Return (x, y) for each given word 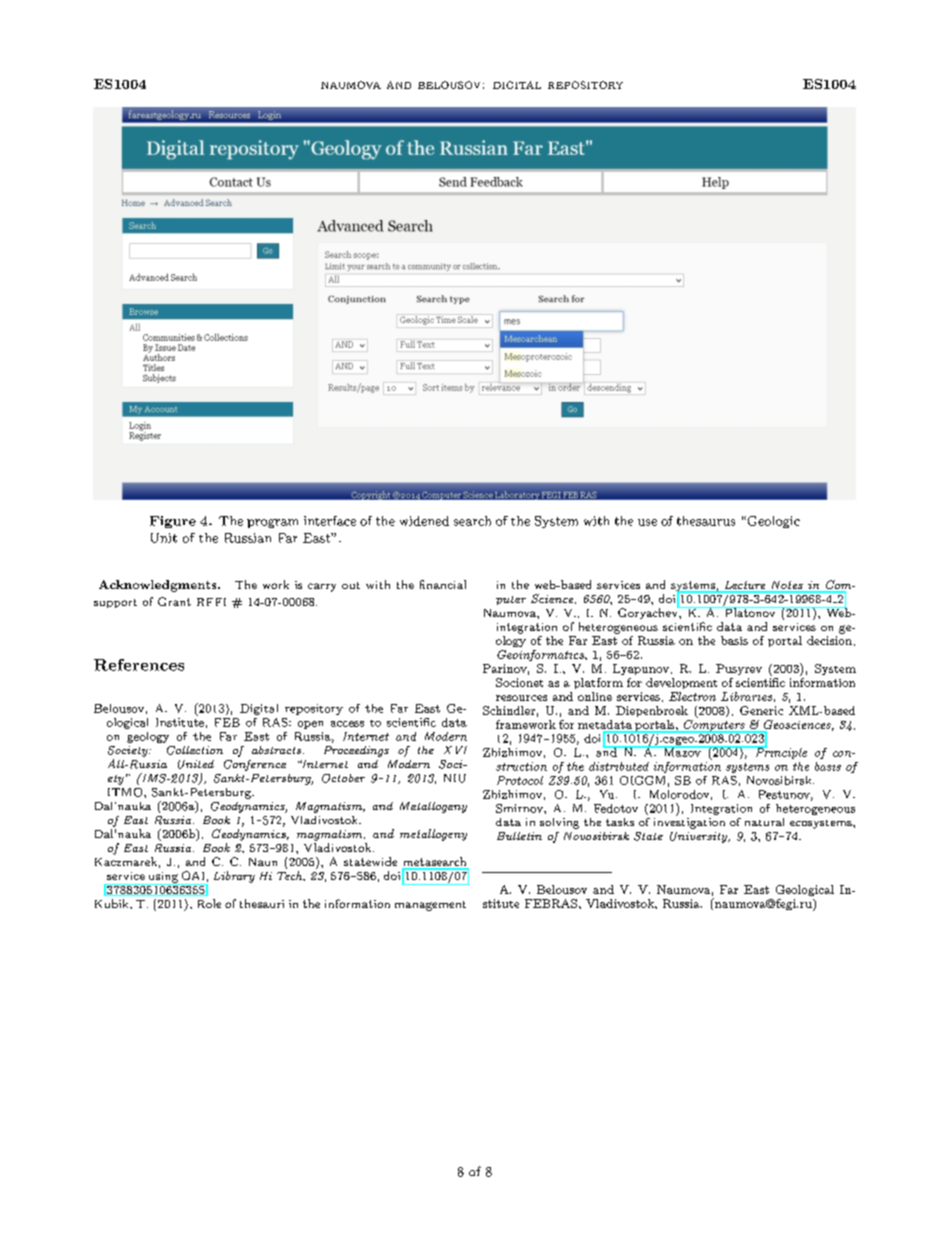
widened (424, 521)
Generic (761, 710)
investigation (689, 823)
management (430, 906)
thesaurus (706, 521)
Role (209, 903)
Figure (173, 522)
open (310, 725)
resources (521, 698)
